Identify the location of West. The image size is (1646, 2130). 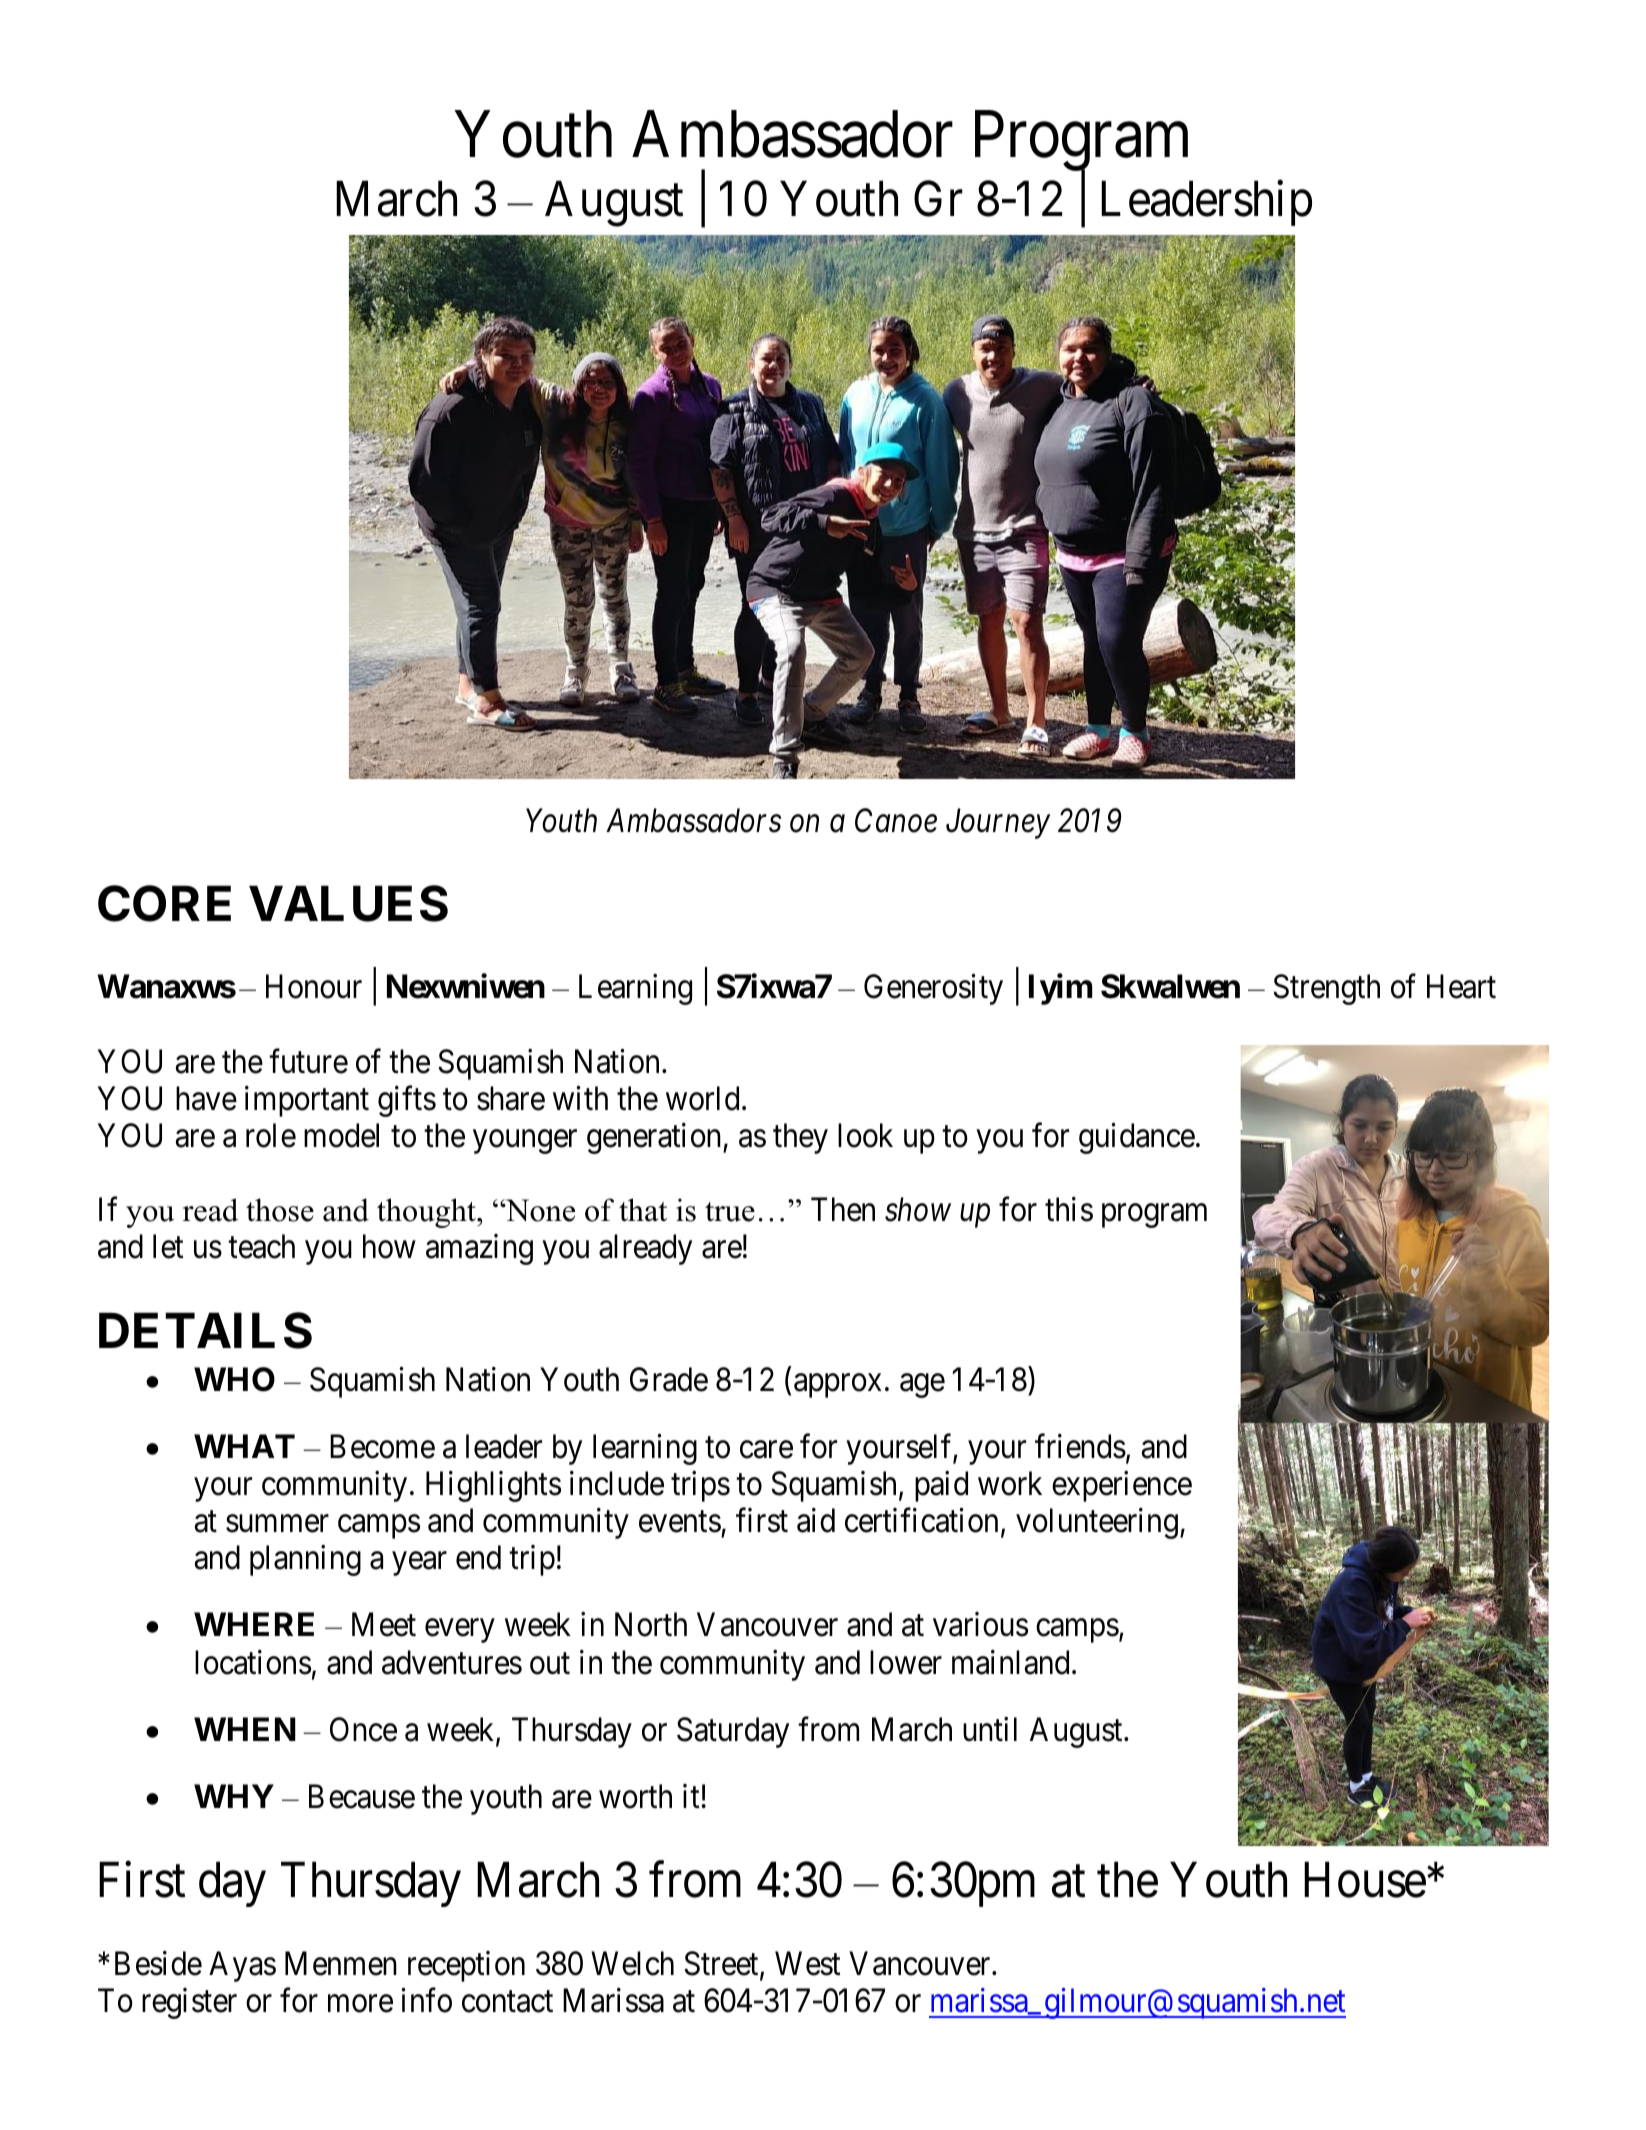
(807, 1964).
